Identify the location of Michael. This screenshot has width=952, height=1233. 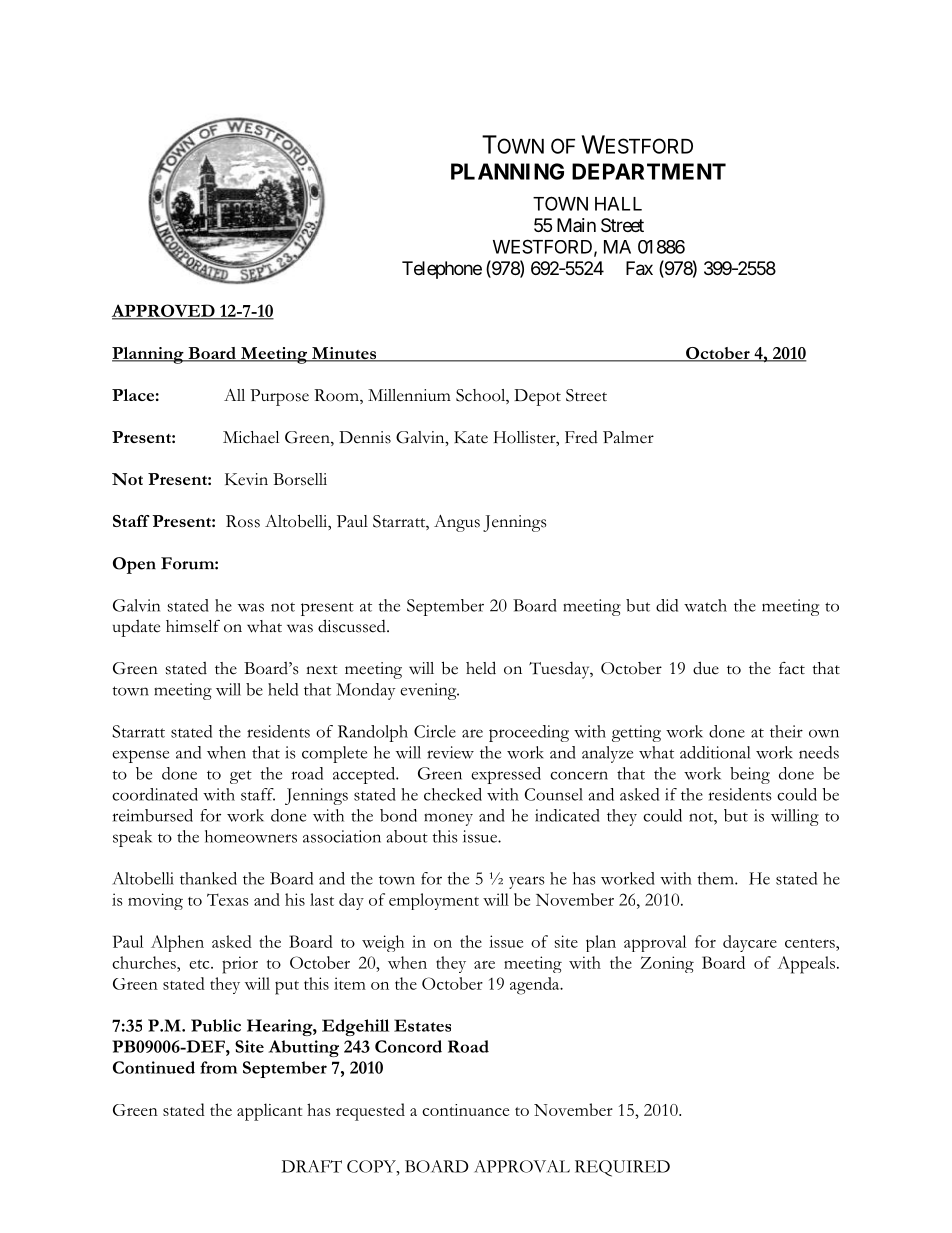
(251, 437).
